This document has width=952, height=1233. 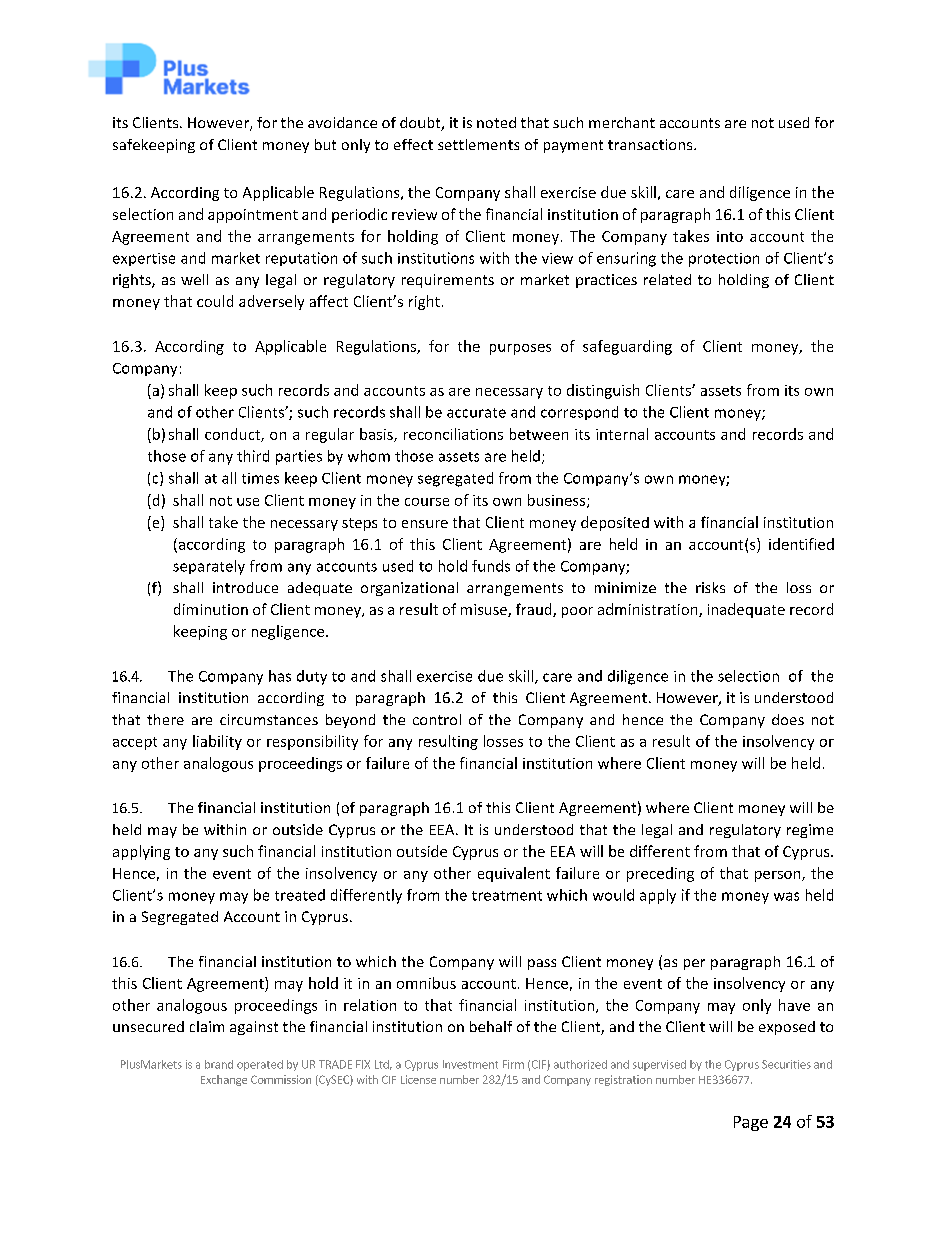 I want to click on Investment, so click(x=470, y=1064).
